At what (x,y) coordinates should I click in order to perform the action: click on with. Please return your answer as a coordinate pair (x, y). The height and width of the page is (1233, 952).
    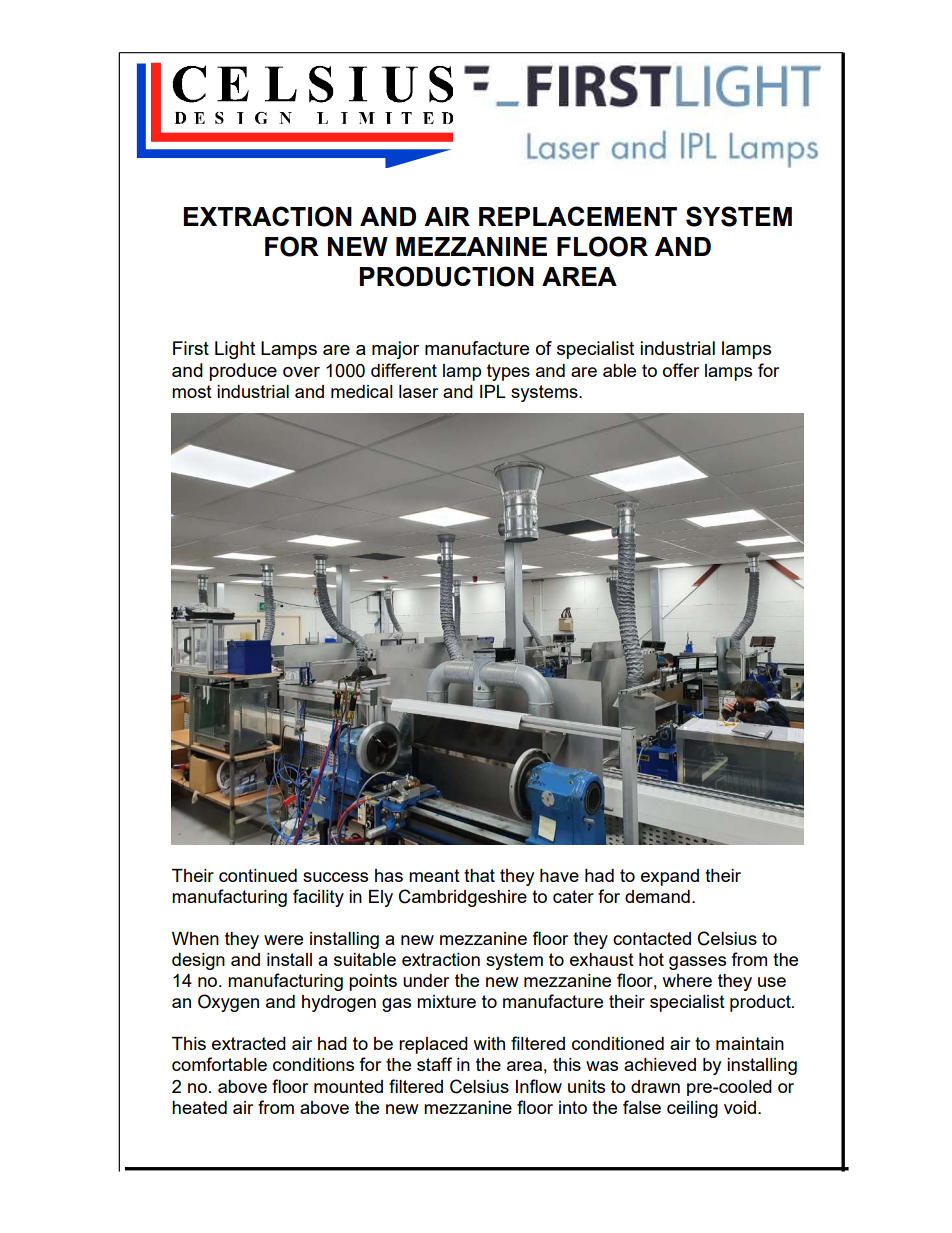
    Looking at the image, I should click on (489, 1043).
